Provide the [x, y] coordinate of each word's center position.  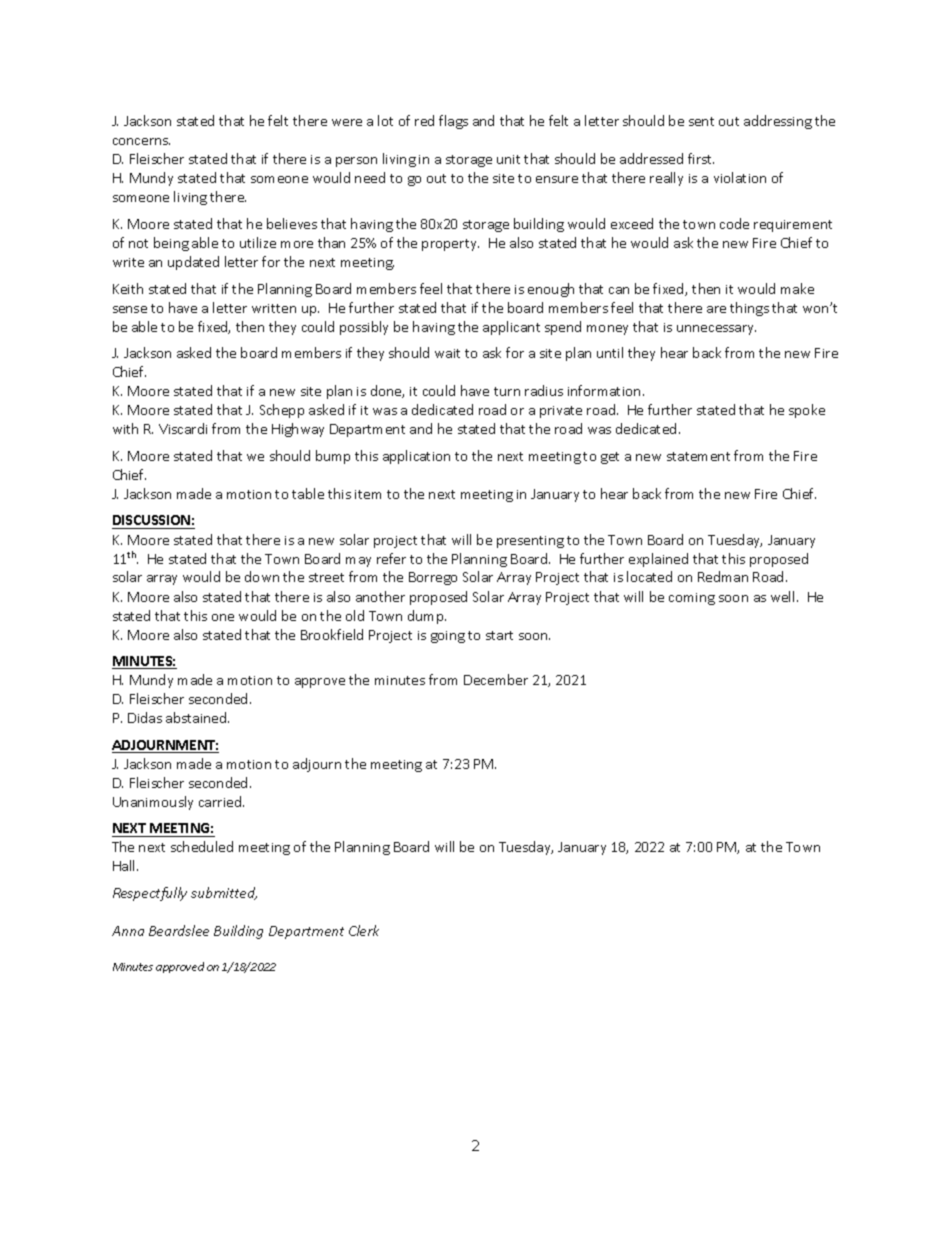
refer [391, 558]
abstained [197, 717]
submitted [224, 893]
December [496, 679]
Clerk [364, 930]
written [274, 308]
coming [692, 599]
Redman [723, 576]
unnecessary [716, 330]
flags [453, 122]
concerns [141, 141]
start [499, 635]
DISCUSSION [152, 522]
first [701, 158]
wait [447, 353]
